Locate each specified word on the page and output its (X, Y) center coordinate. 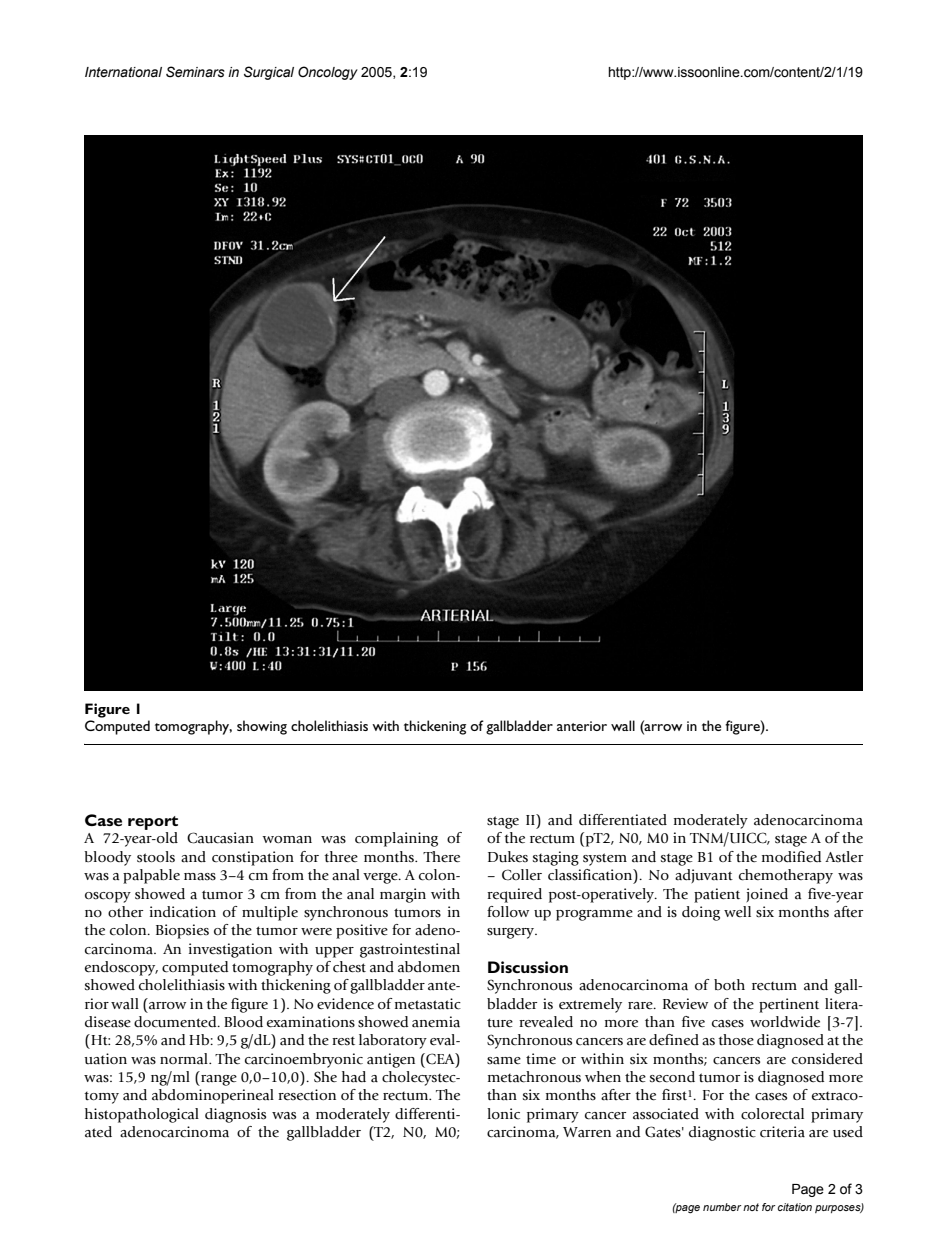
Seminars (195, 72)
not (751, 1207)
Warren (587, 1132)
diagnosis (235, 1115)
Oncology (328, 73)
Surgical (269, 73)
